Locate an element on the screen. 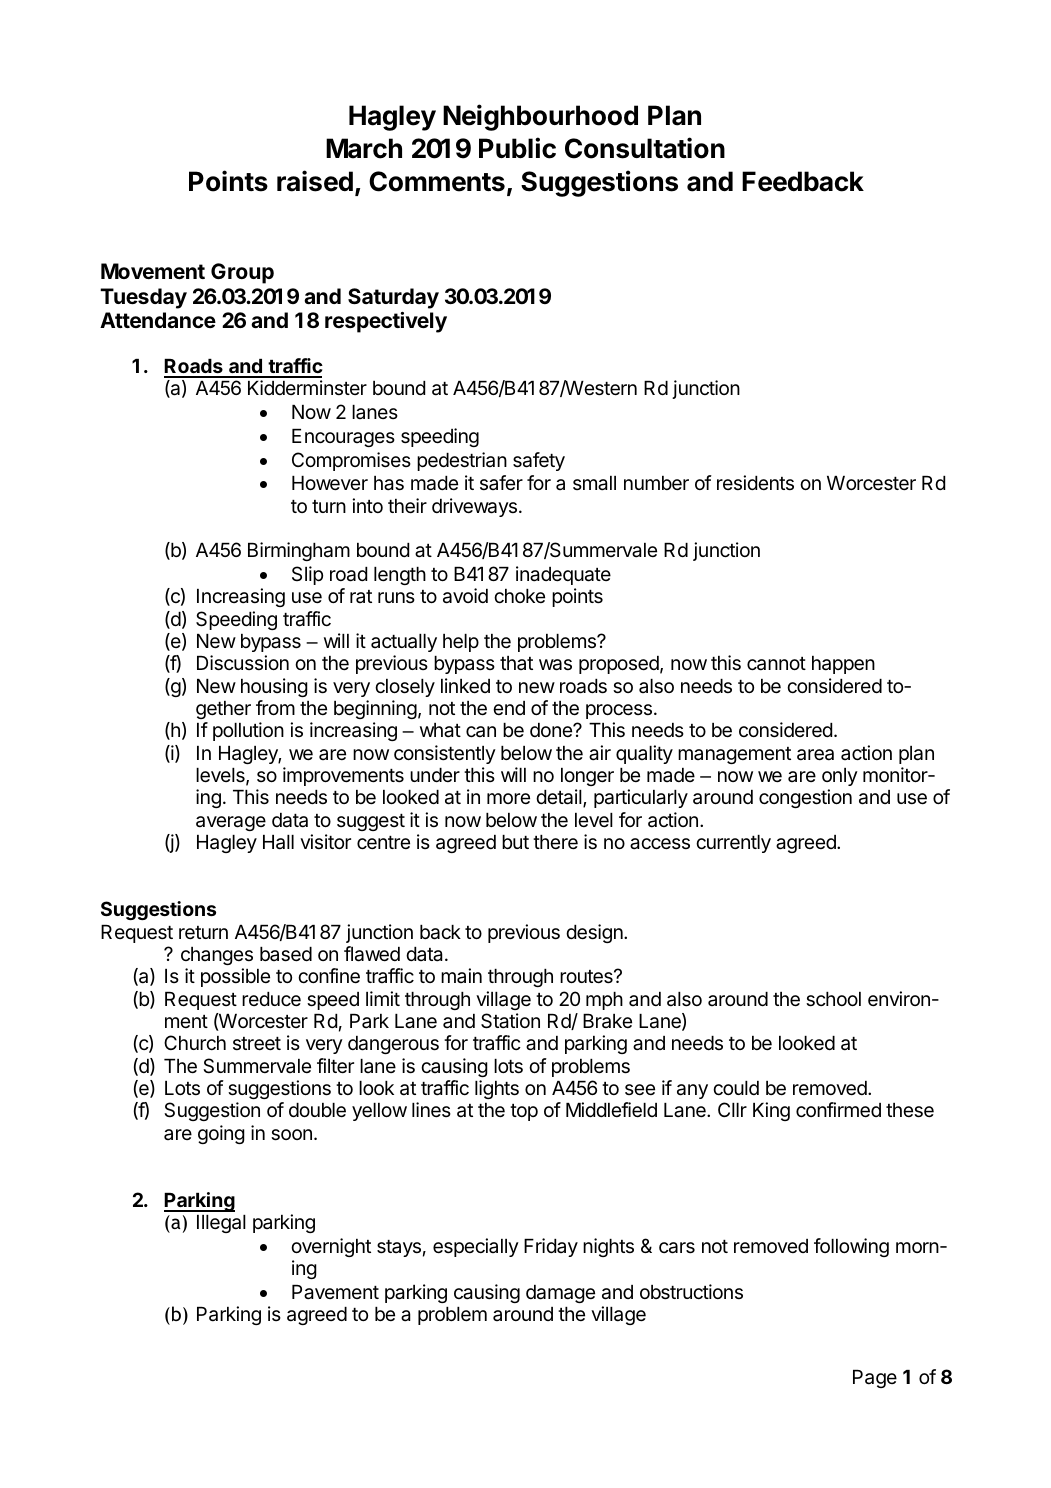 The height and width of the screenshot is (1488, 1051). pollution is located at coordinates (248, 731).
